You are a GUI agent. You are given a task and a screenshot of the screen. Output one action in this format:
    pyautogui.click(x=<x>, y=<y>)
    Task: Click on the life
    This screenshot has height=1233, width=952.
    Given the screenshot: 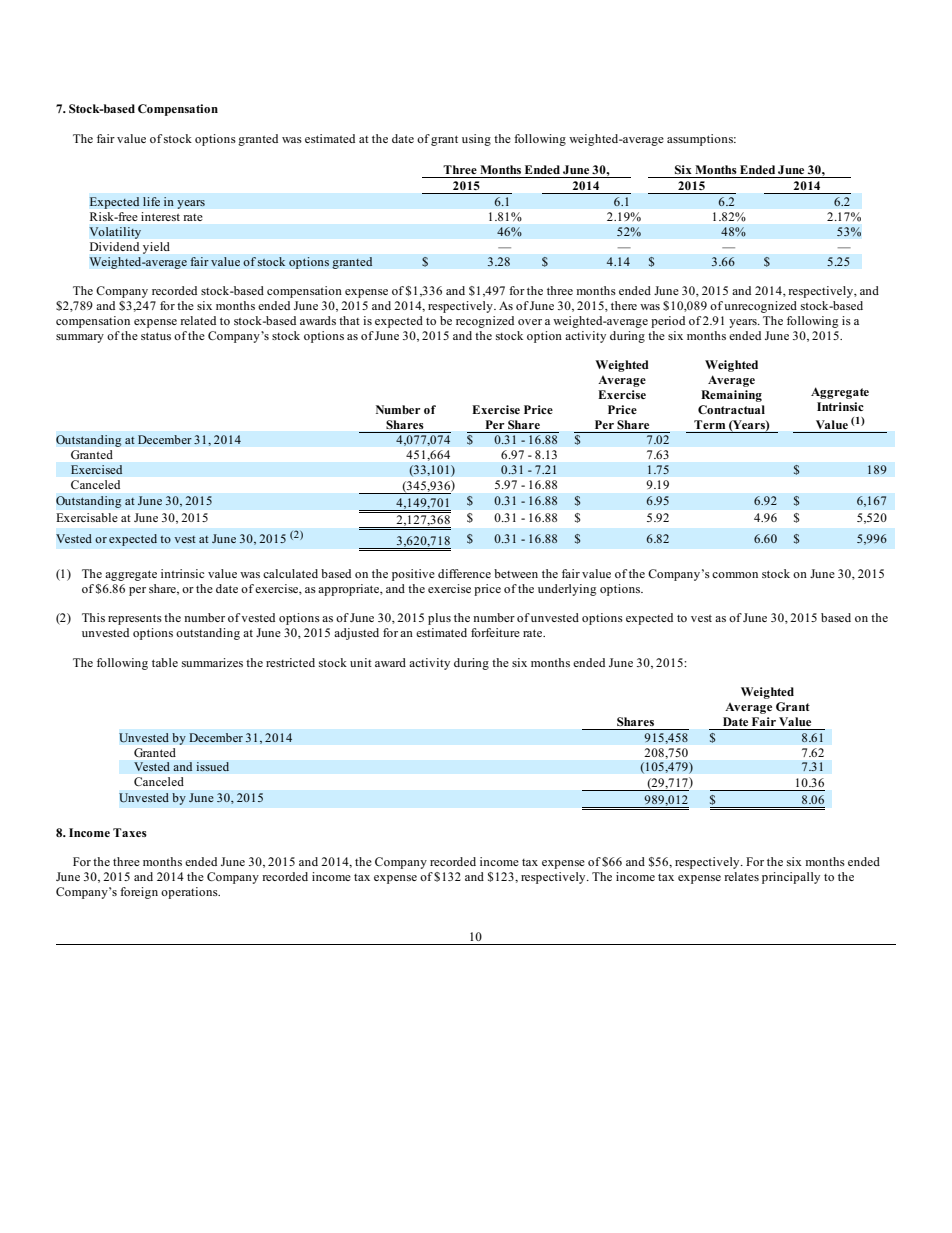 What is the action you would take?
    pyautogui.click(x=151, y=201)
